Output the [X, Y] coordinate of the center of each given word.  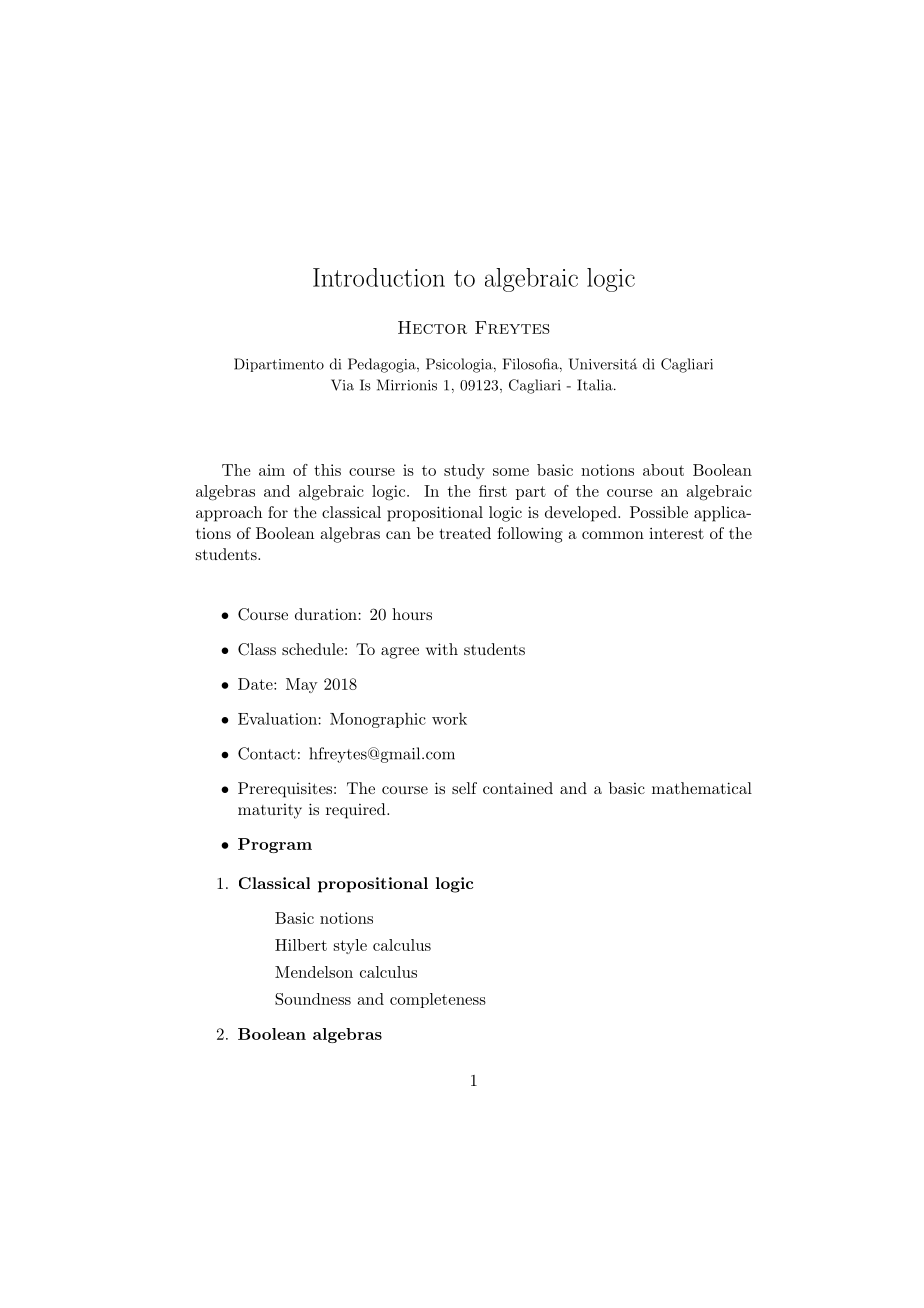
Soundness [313, 999]
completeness [438, 1000]
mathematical [702, 788]
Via [342, 385]
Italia [596, 385]
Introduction [379, 277]
